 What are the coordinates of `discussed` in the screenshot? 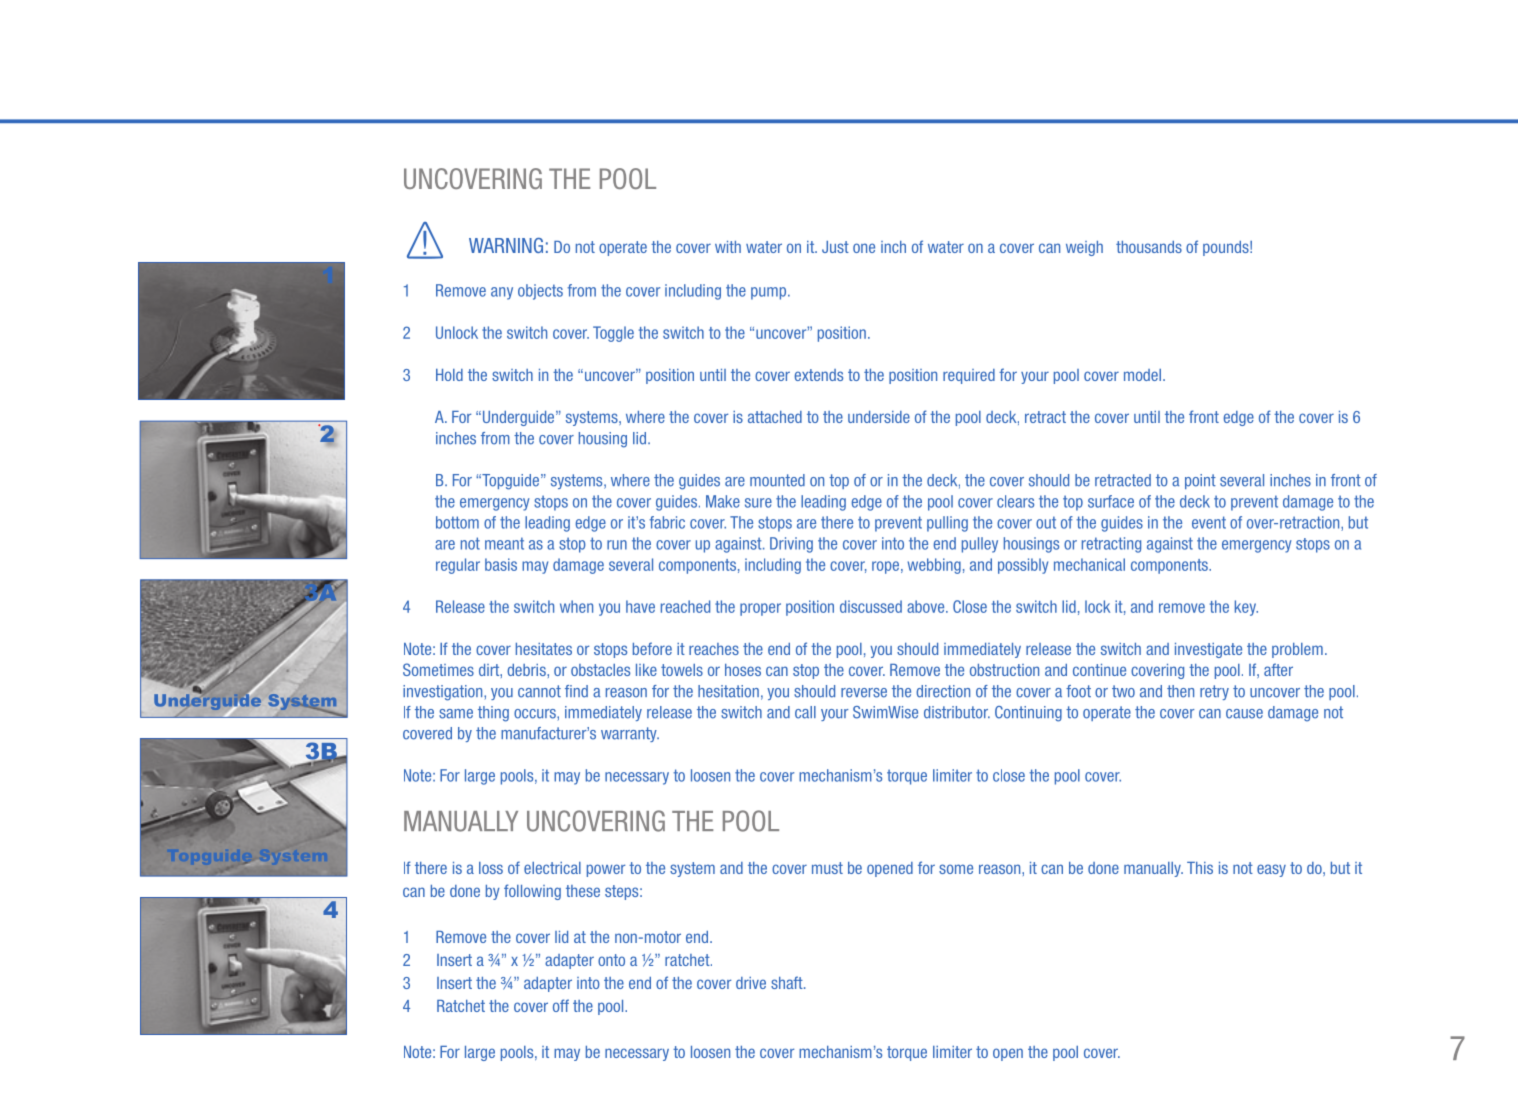 It's located at (871, 606).
